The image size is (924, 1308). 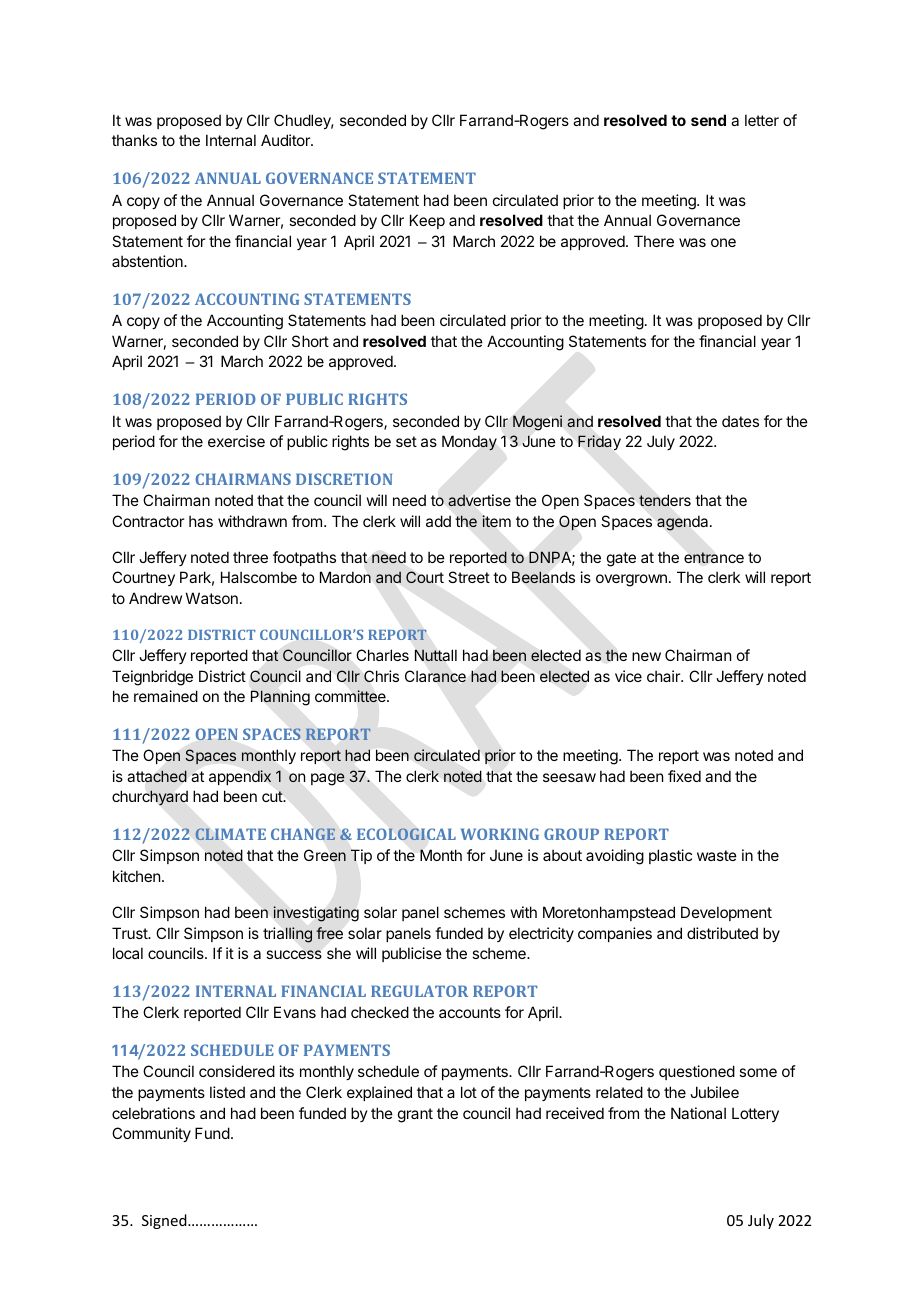 What do you see at coordinates (708, 120) in the screenshot?
I see `send` at bounding box center [708, 120].
